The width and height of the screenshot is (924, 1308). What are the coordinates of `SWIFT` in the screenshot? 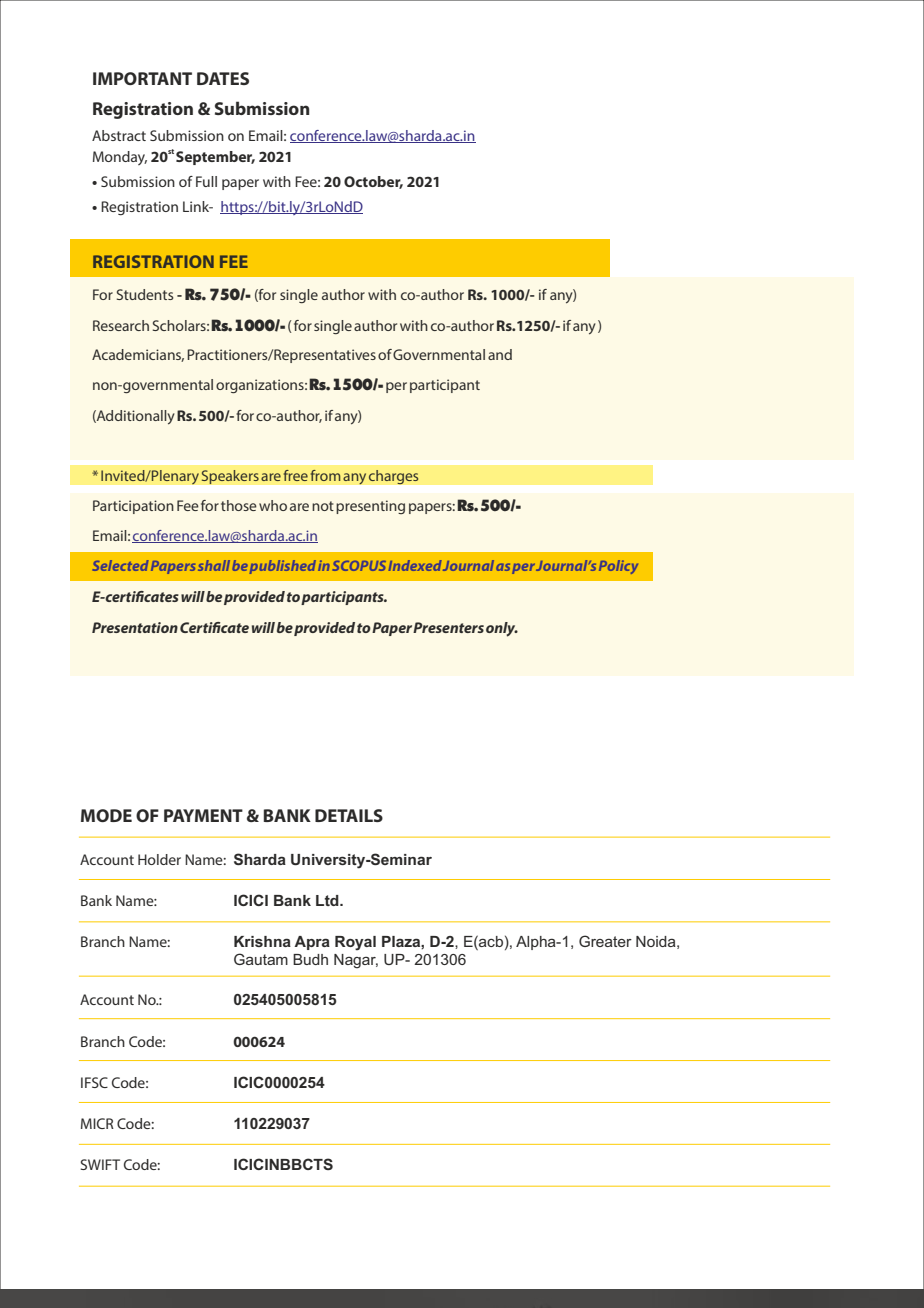 It's located at (100, 1164).
